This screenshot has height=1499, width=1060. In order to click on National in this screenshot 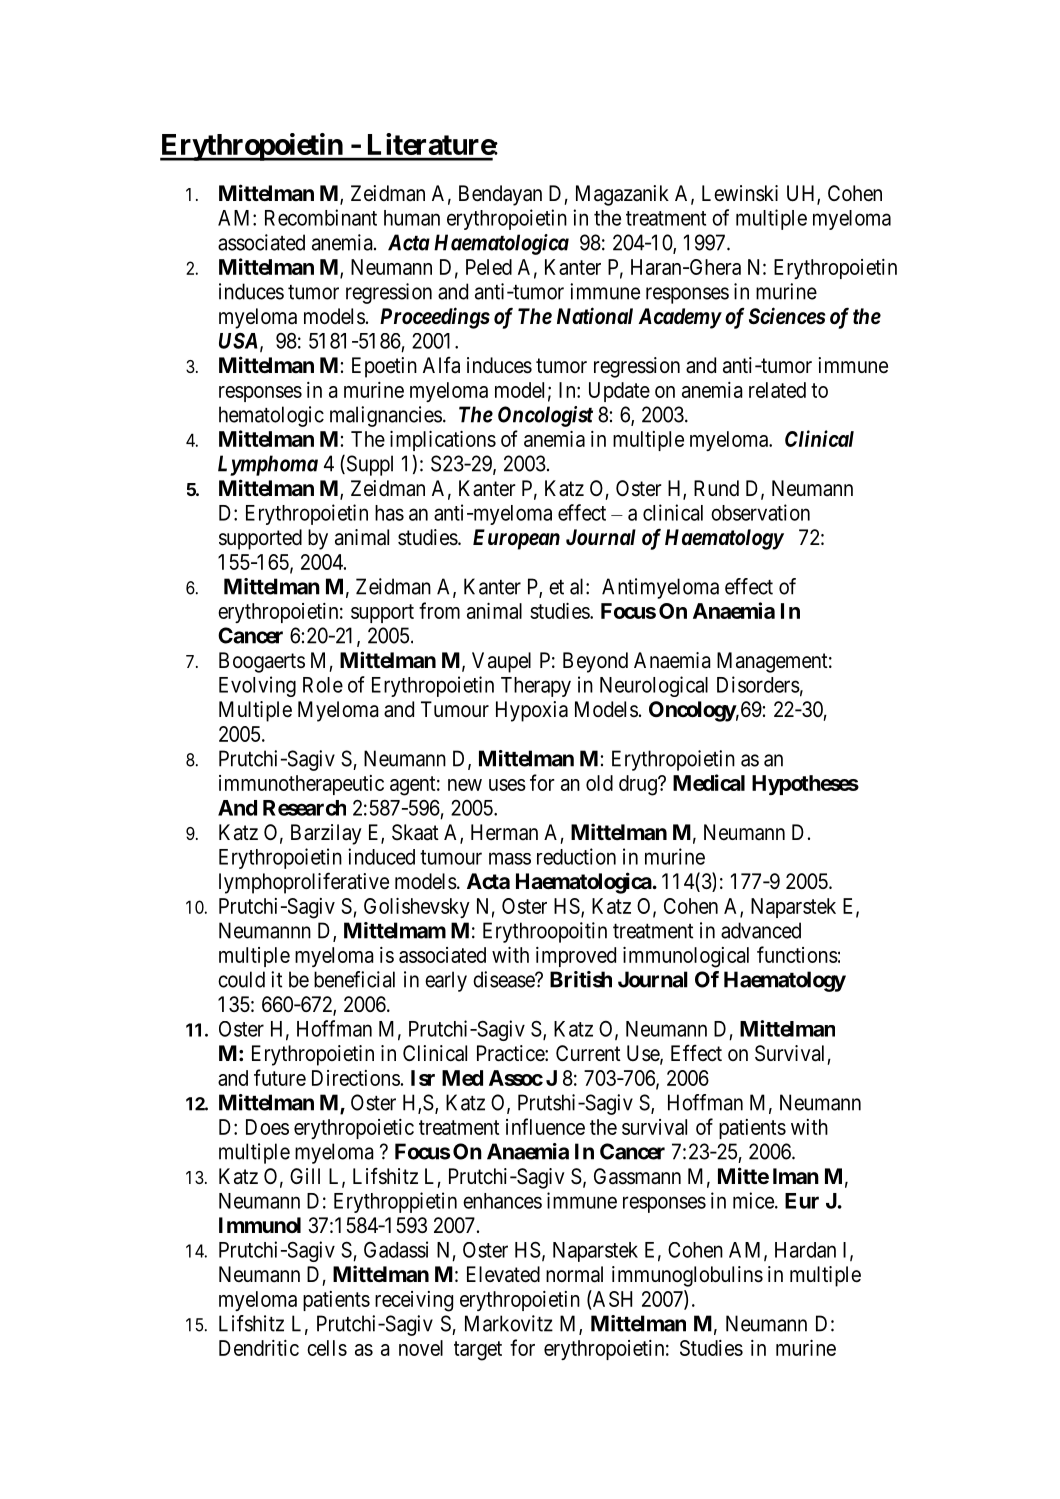, I will do `click(595, 316)`.
